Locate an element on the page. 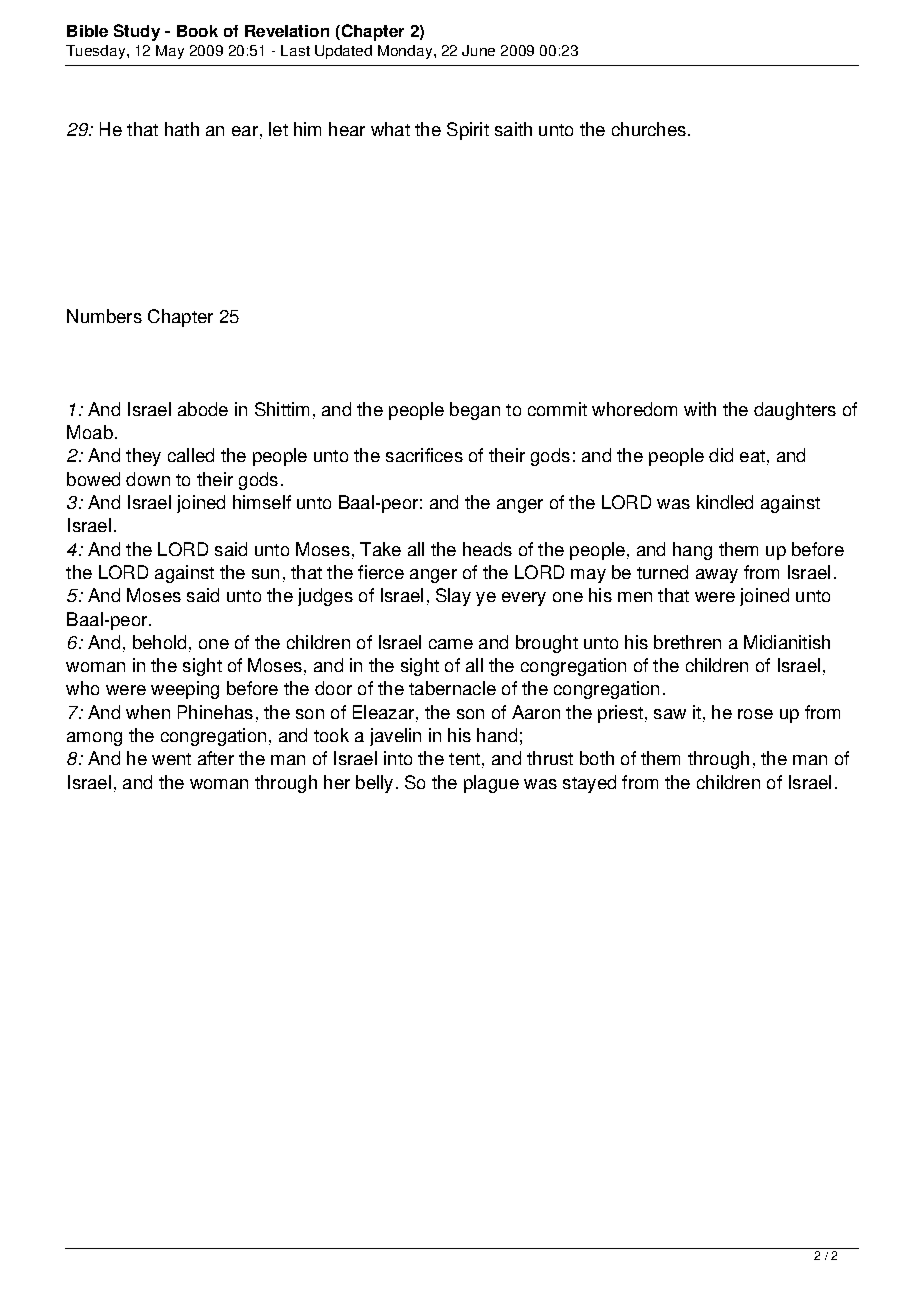 This document has width=924, height=1308. saw is located at coordinates (670, 714).
